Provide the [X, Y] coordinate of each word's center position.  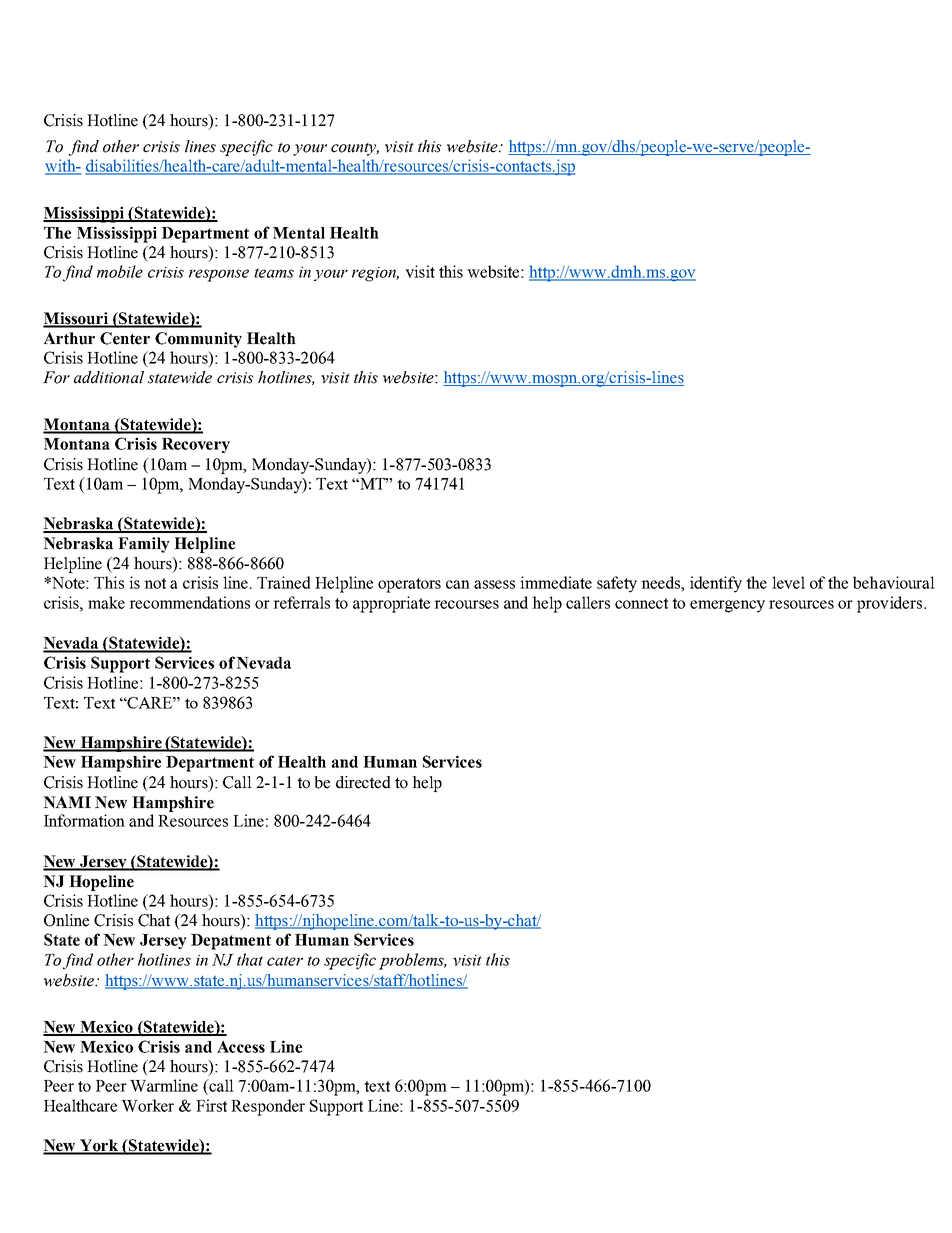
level [788, 582]
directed [363, 782]
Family [144, 545]
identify [716, 584]
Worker [147, 1105]
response [219, 275]
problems [413, 961]
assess [494, 584]
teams [274, 273]
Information [84, 820]
